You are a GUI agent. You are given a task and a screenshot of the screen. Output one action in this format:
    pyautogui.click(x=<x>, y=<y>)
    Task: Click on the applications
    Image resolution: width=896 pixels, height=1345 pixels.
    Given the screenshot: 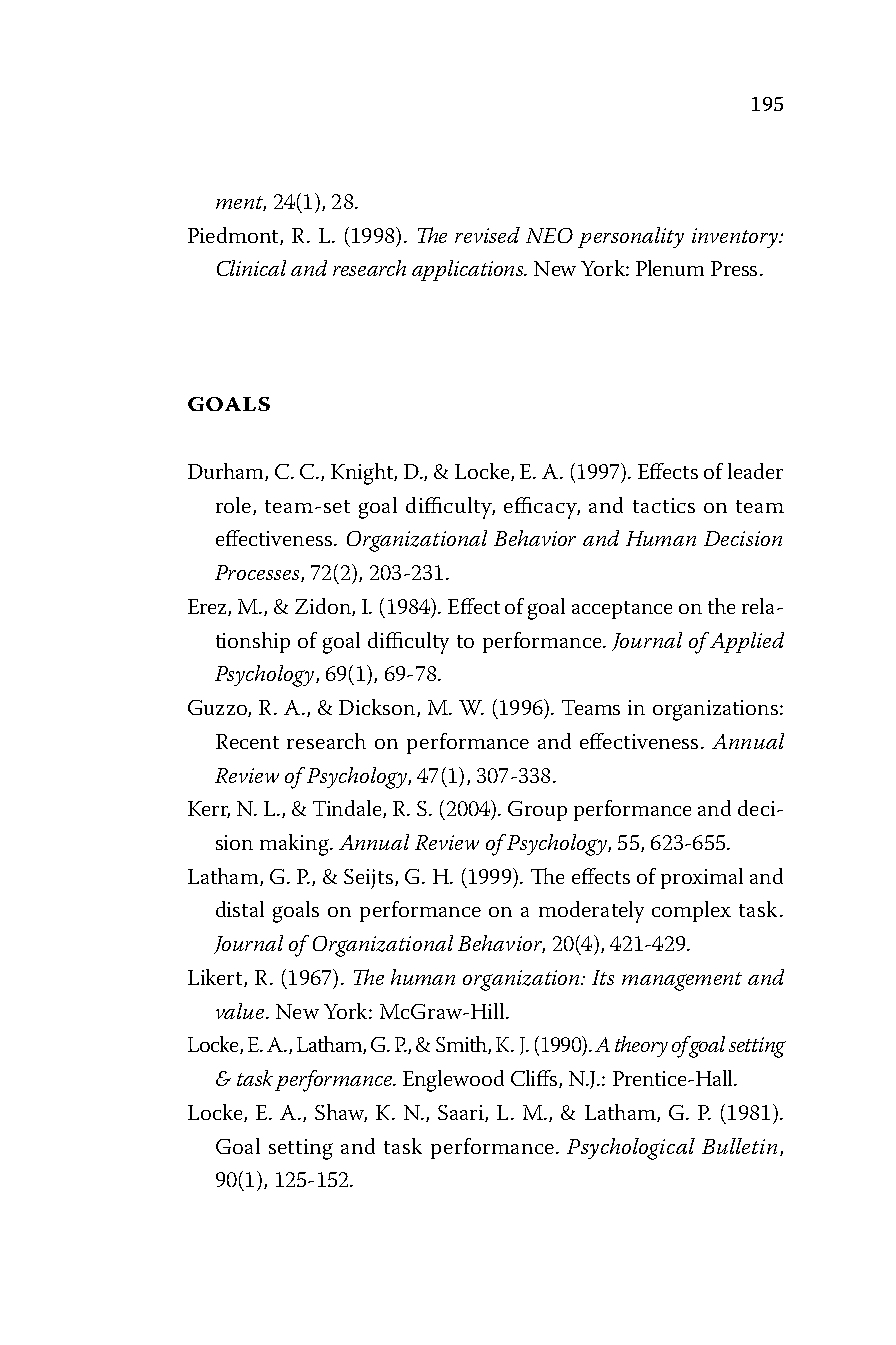 What is the action you would take?
    pyautogui.click(x=469, y=270)
